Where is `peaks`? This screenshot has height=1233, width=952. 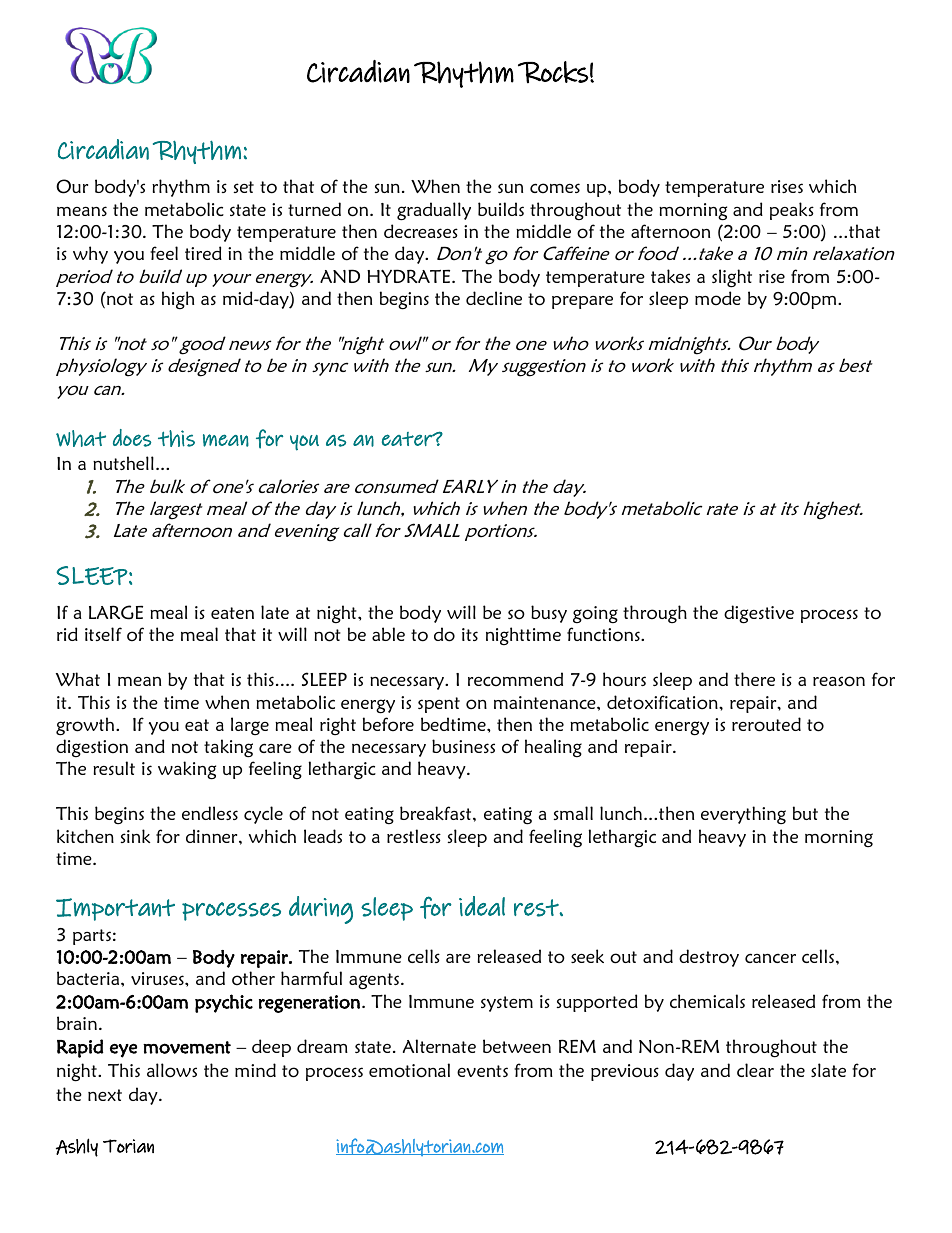
peaks is located at coordinates (792, 211).
